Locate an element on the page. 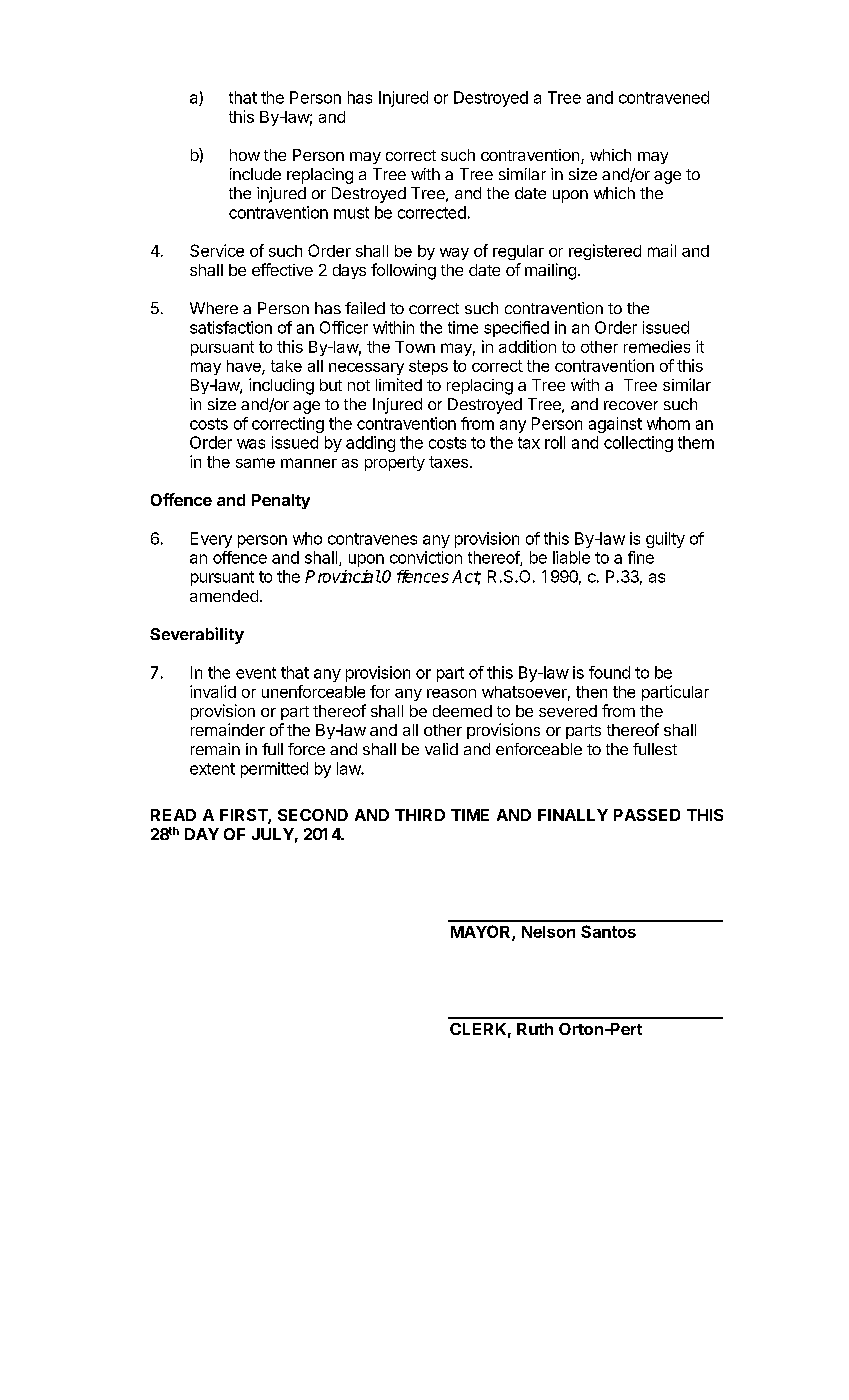 This image has height=1400, width=849. Ruth is located at coordinates (535, 1029).
